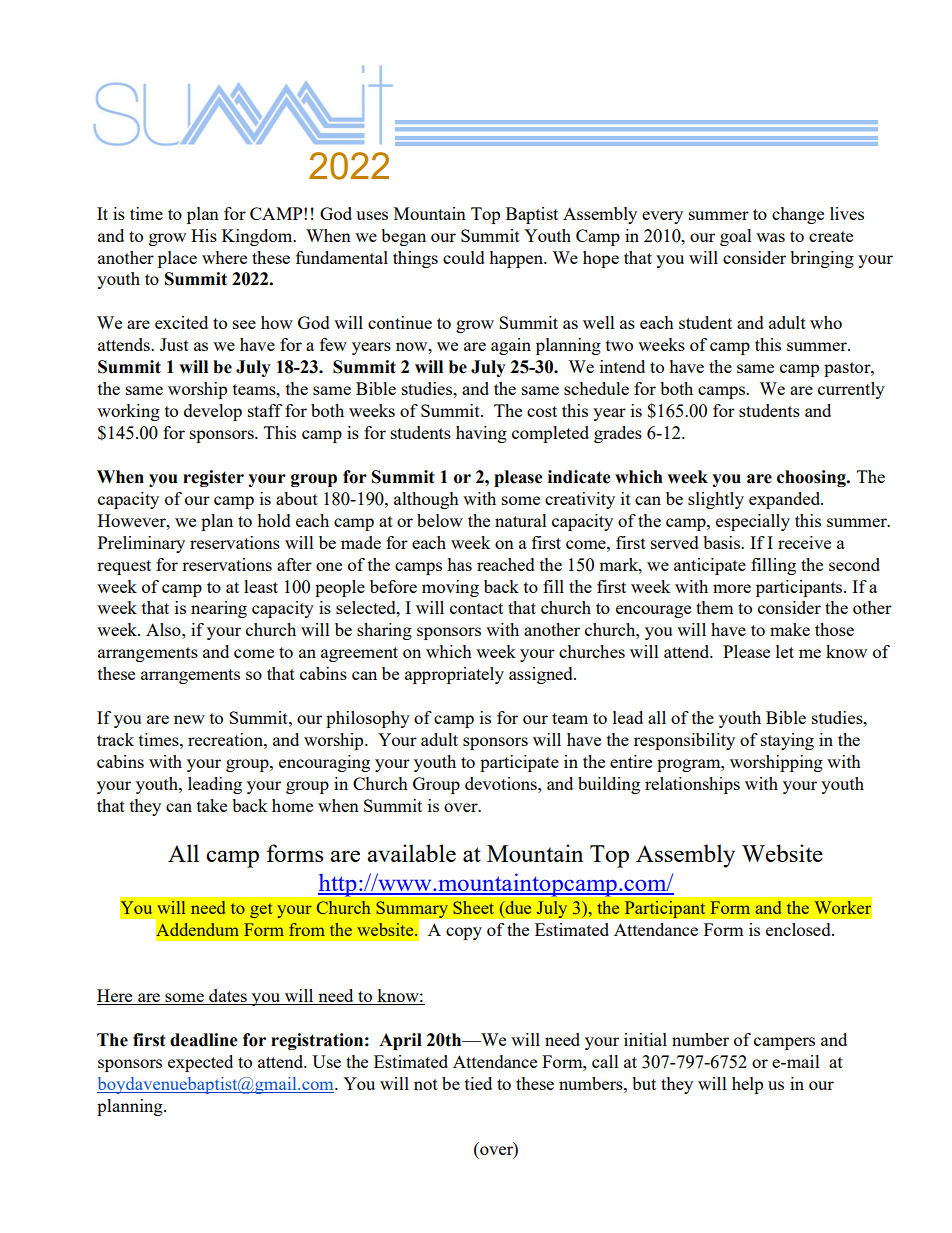  Describe the element at coordinates (177, 259) in the page. I see `place` at that location.
